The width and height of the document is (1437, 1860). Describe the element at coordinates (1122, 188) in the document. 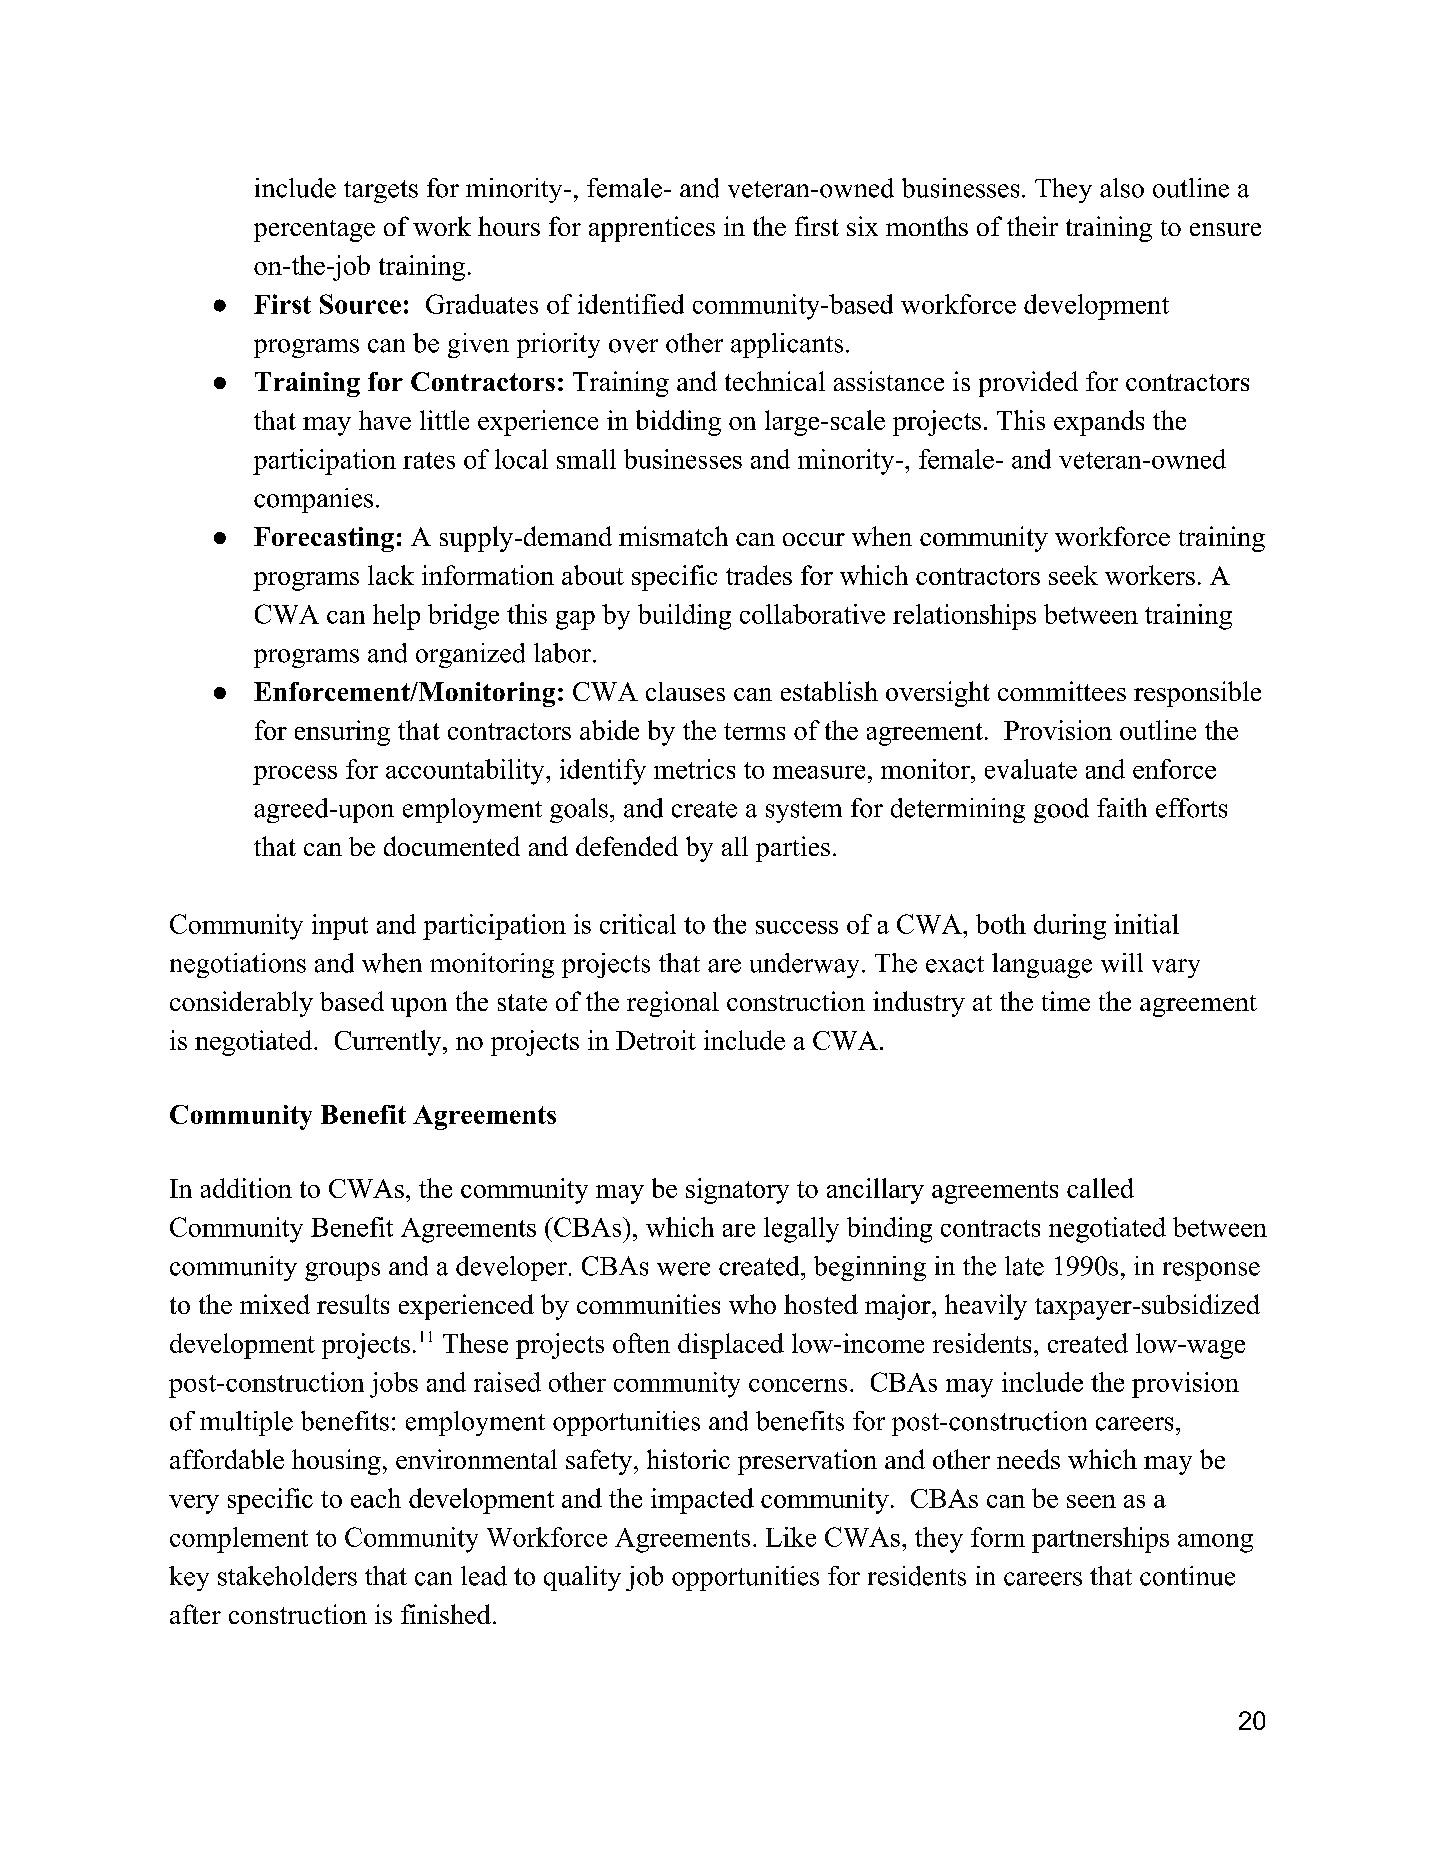

I see `also` at that location.
